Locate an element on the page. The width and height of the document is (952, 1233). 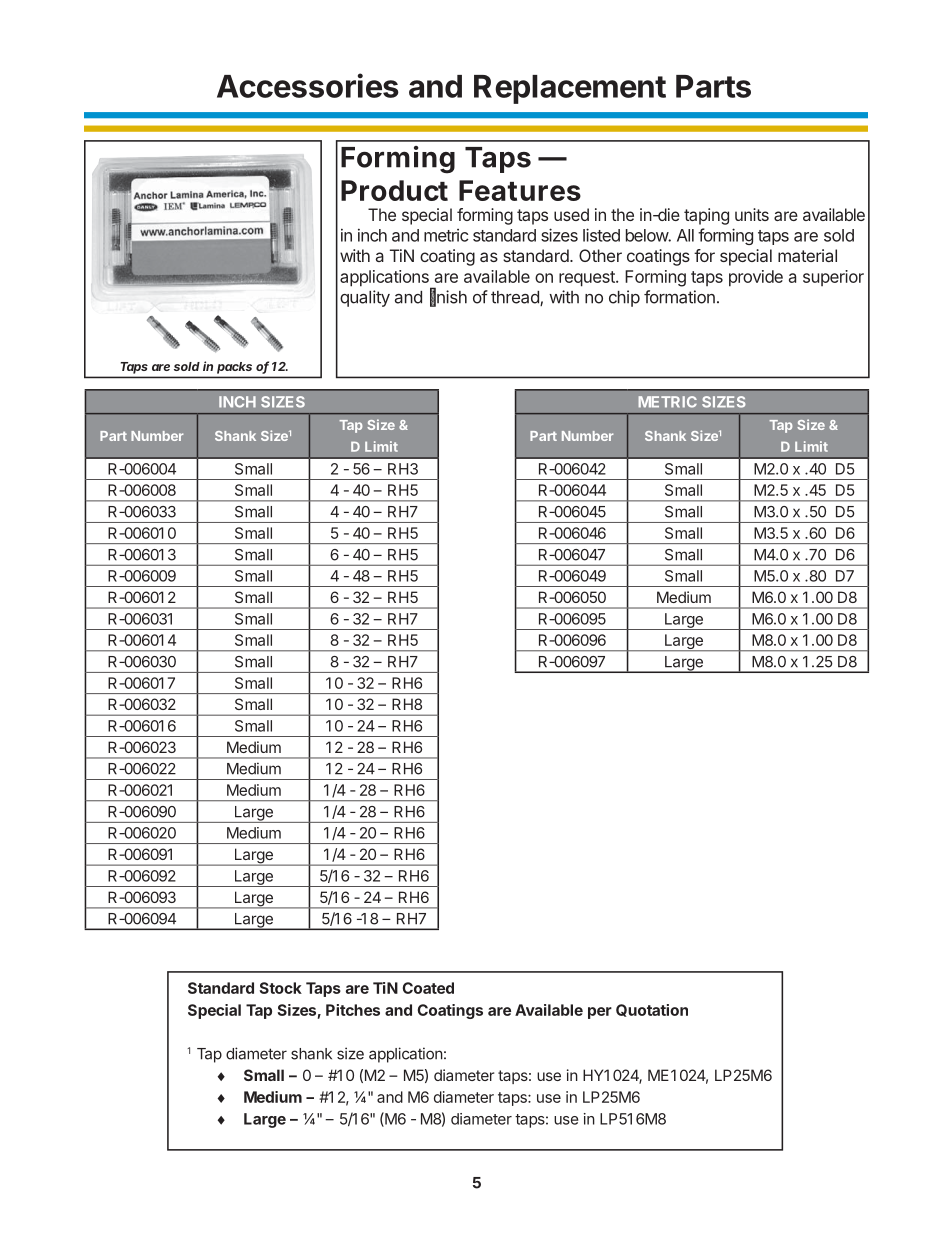
Replacement is located at coordinates (570, 89).
